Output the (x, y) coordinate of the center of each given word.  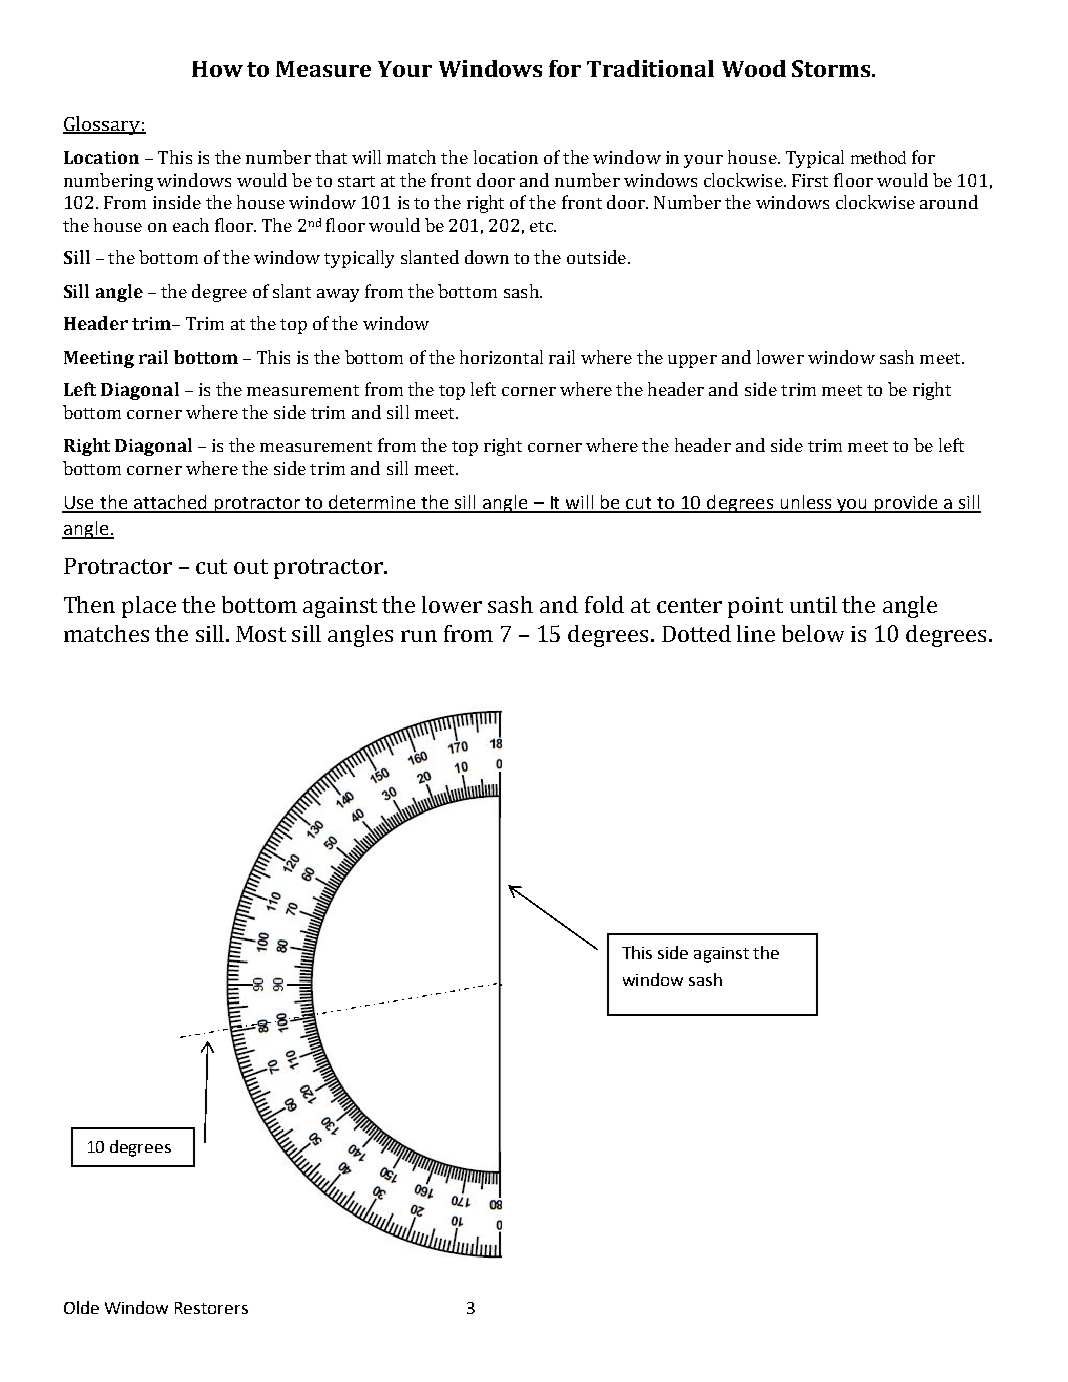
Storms (832, 68)
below (813, 633)
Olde (81, 1307)
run (419, 636)
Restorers (211, 1308)
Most (261, 634)
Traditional (650, 68)
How (217, 69)
